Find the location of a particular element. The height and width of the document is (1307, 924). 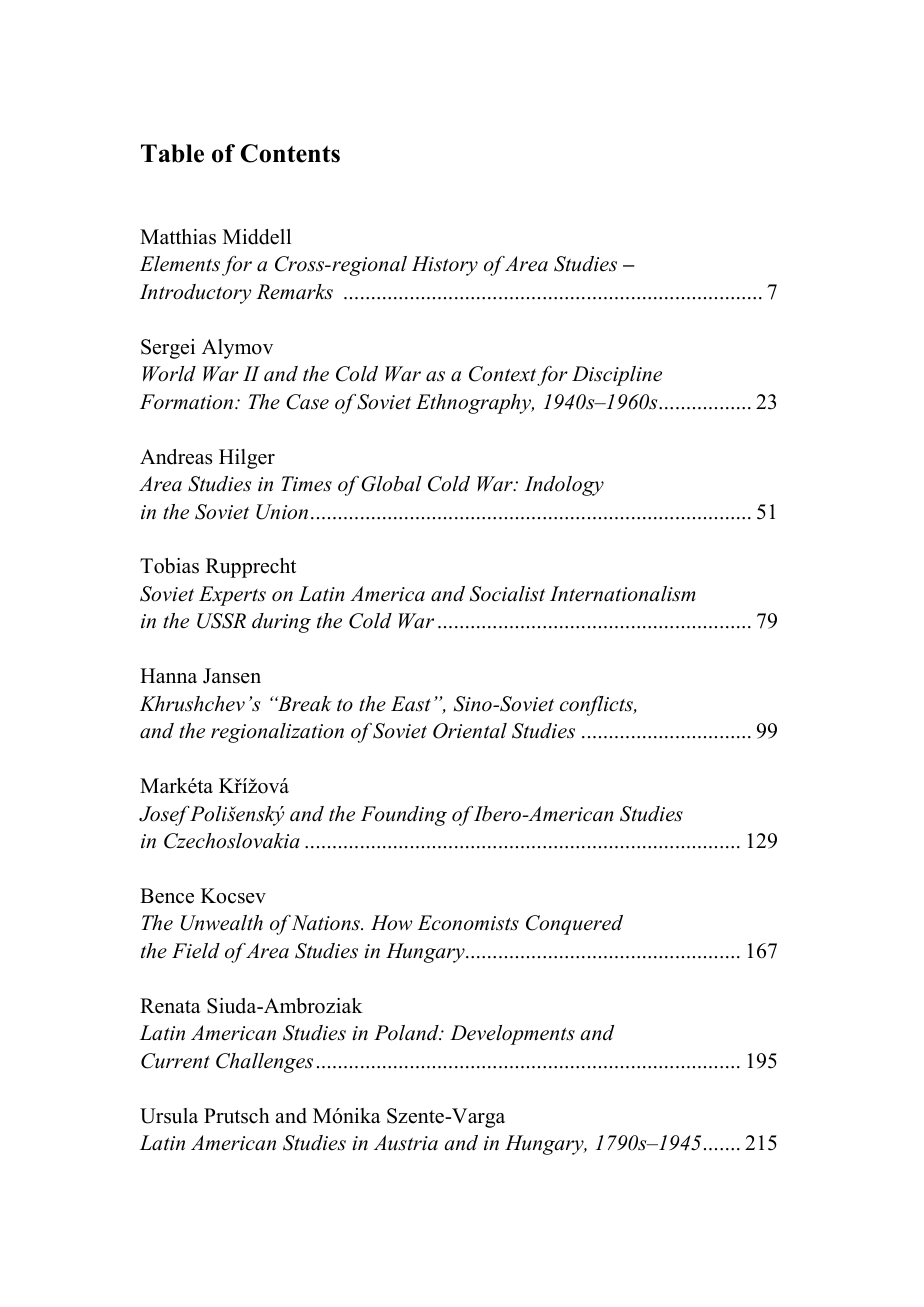

Founding is located at coordinates (404, 816).
